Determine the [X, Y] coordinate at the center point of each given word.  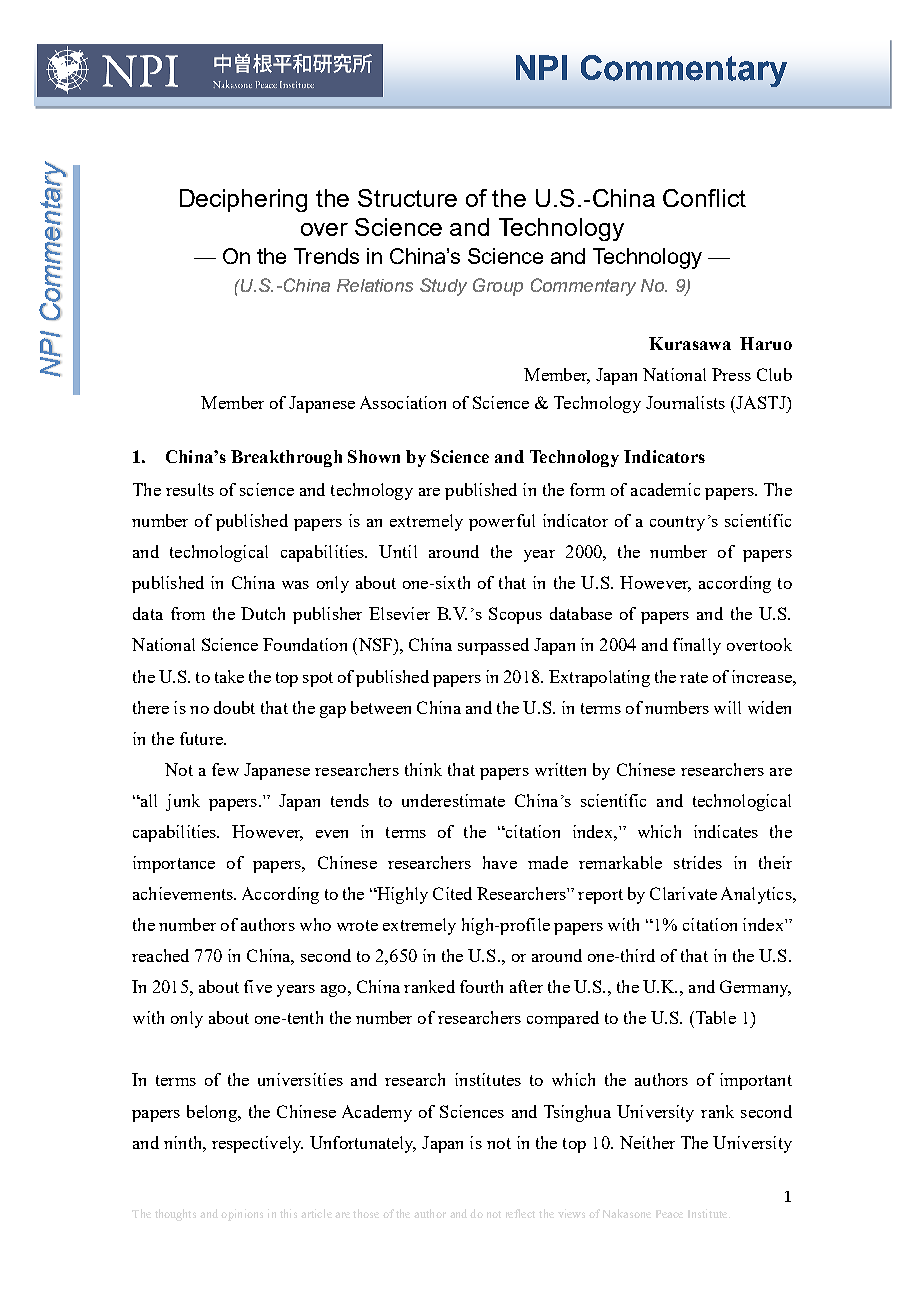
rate [694, 677]
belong [213, 1113]
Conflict [704, 198]
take [229, 676]
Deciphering [243, 200]
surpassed [493, 646]
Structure [407, 198]
